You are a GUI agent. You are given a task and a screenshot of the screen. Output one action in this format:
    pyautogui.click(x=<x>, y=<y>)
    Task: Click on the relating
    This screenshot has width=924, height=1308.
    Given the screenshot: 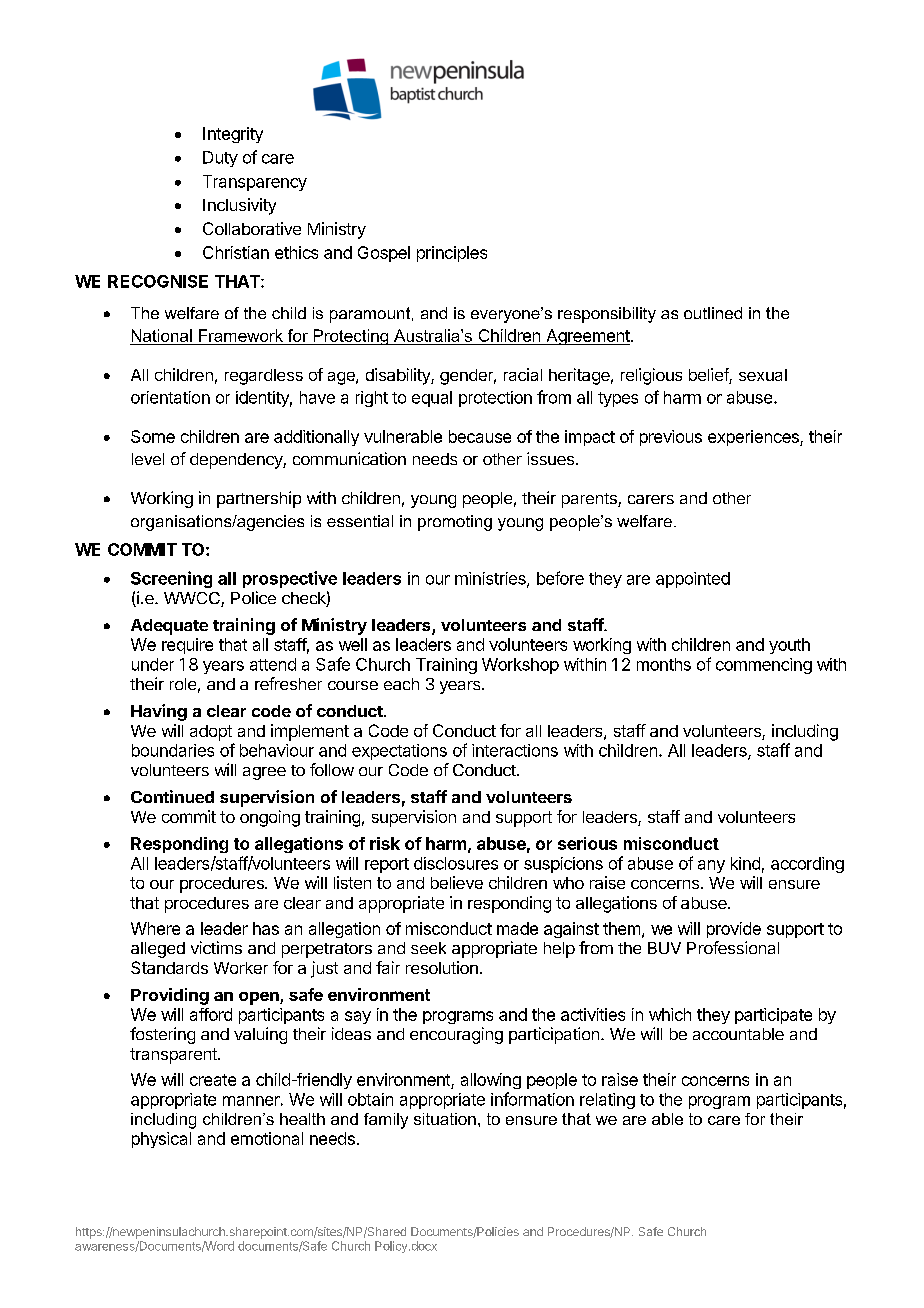 What is the action you would take?
    pyautogui.click(x=607, y=1101)
